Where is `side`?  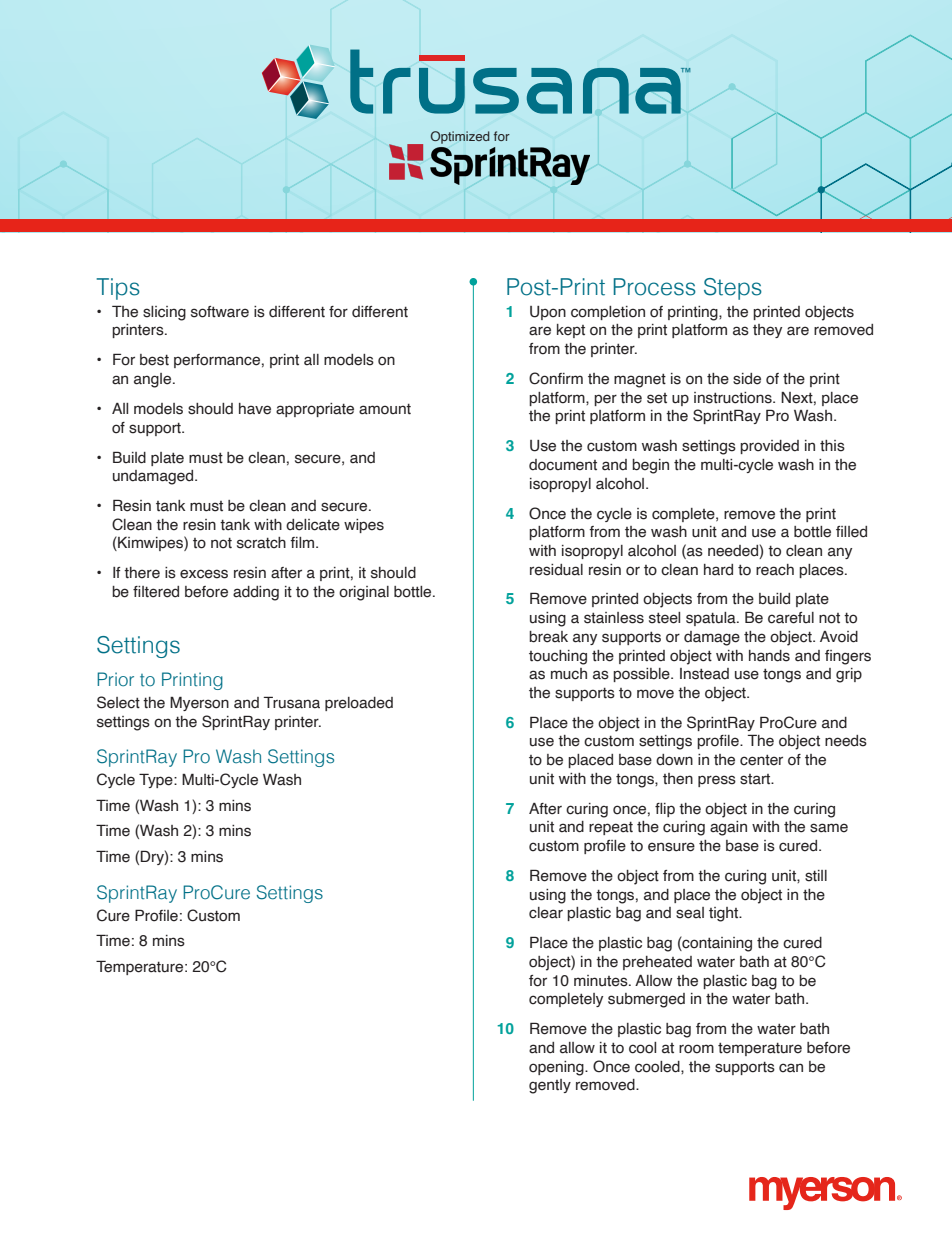
side is located at coordinates (747, 379).
